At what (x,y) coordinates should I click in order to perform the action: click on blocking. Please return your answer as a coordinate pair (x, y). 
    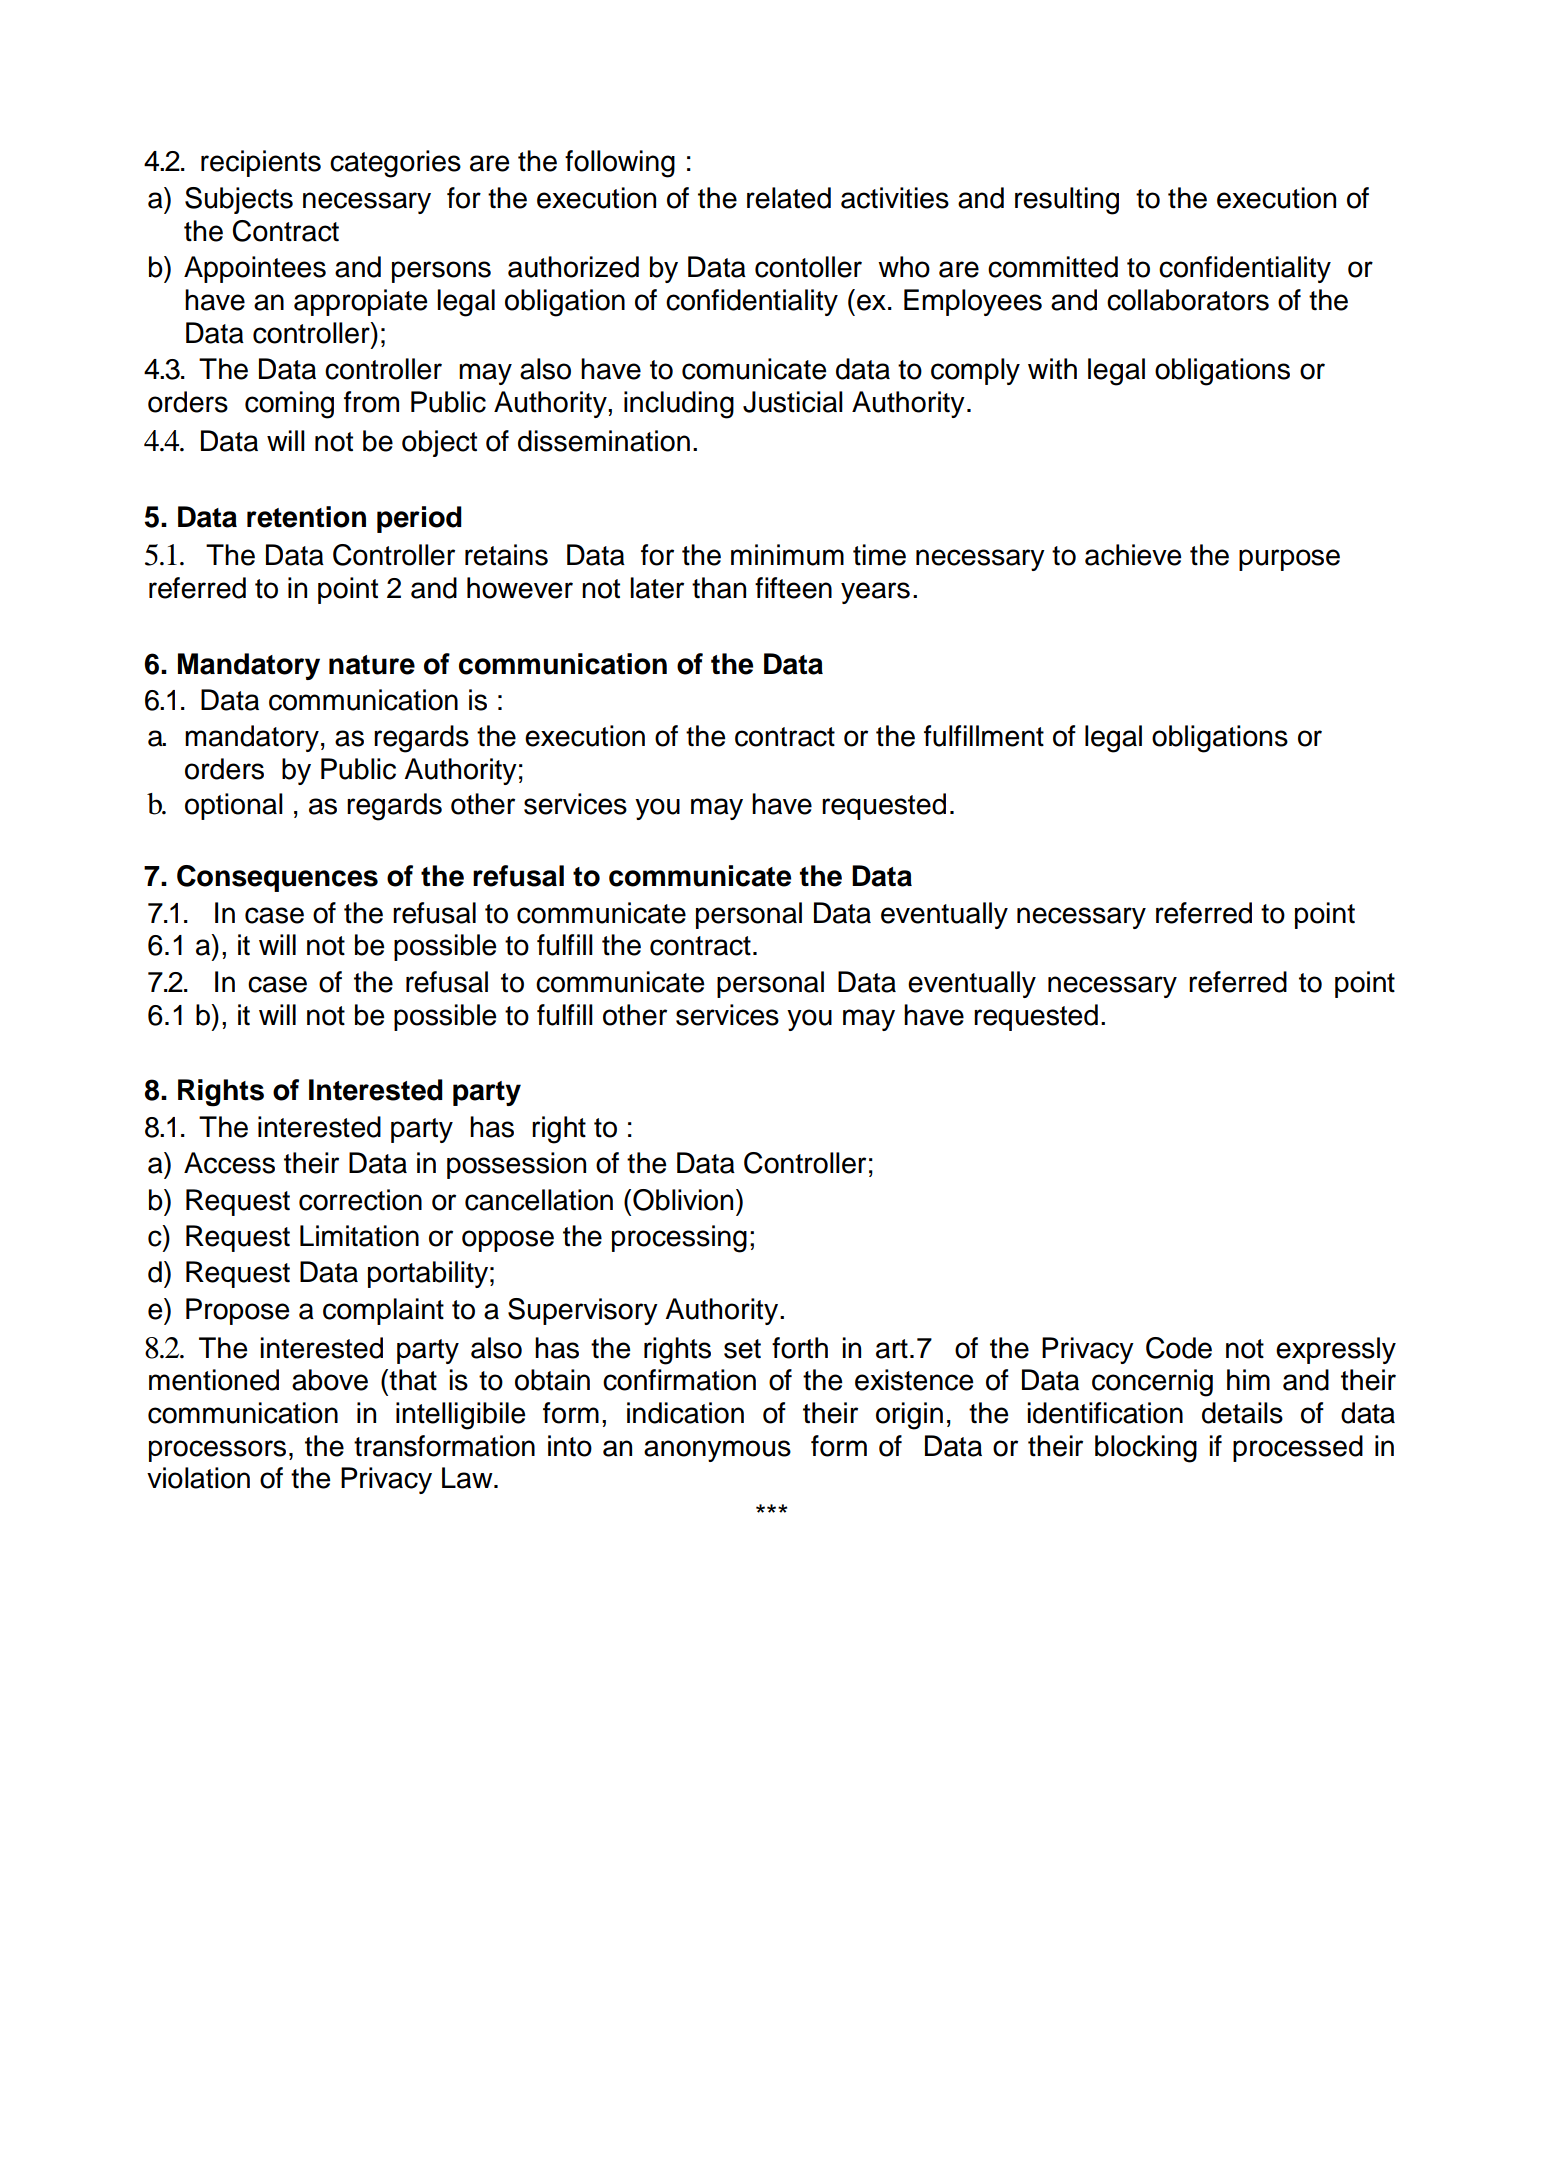
    Looking at the image, I should click on (1146, 1449).
